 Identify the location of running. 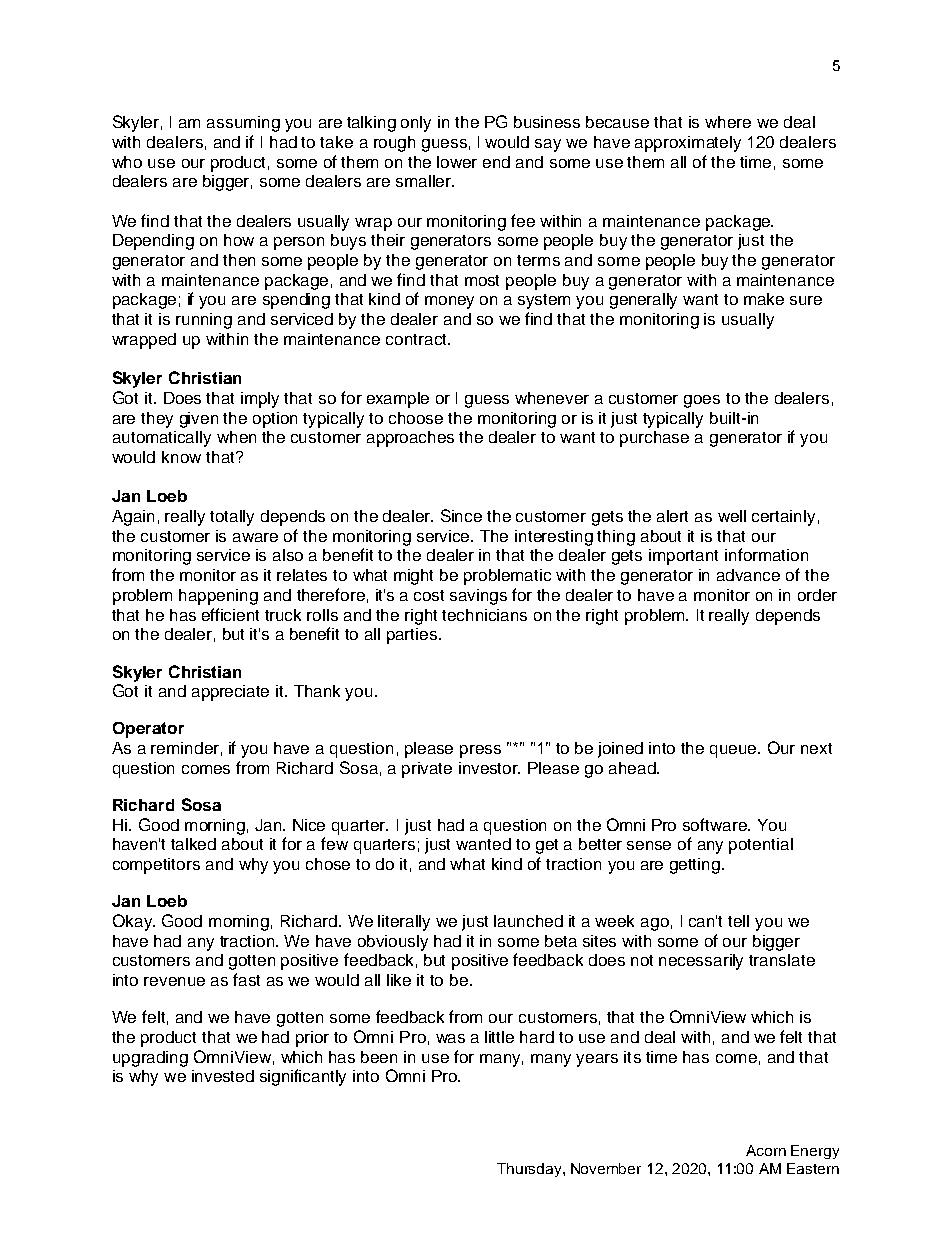
(204, 321).
